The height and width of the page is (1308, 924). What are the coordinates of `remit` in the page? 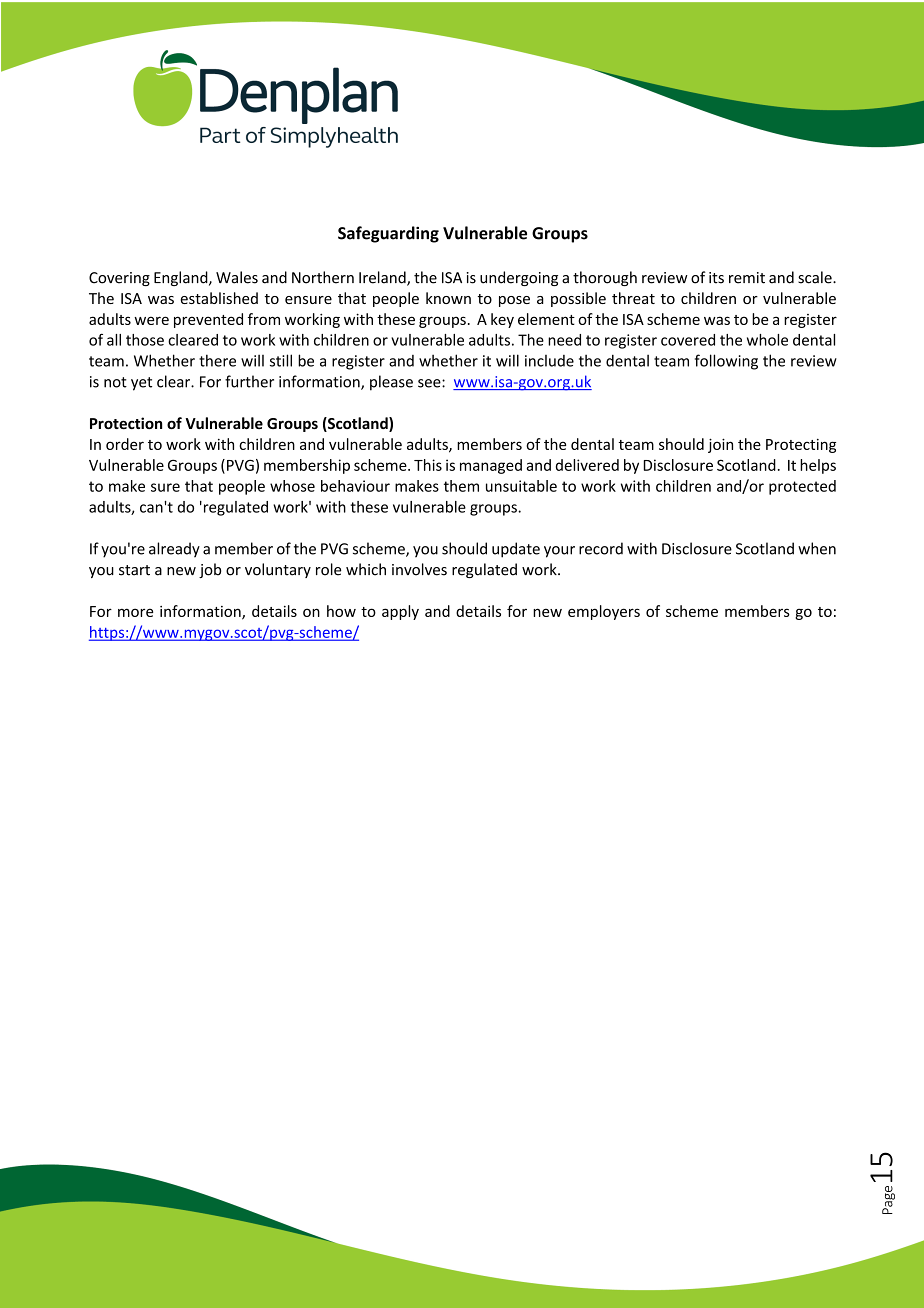 It's located at (747, 278).
